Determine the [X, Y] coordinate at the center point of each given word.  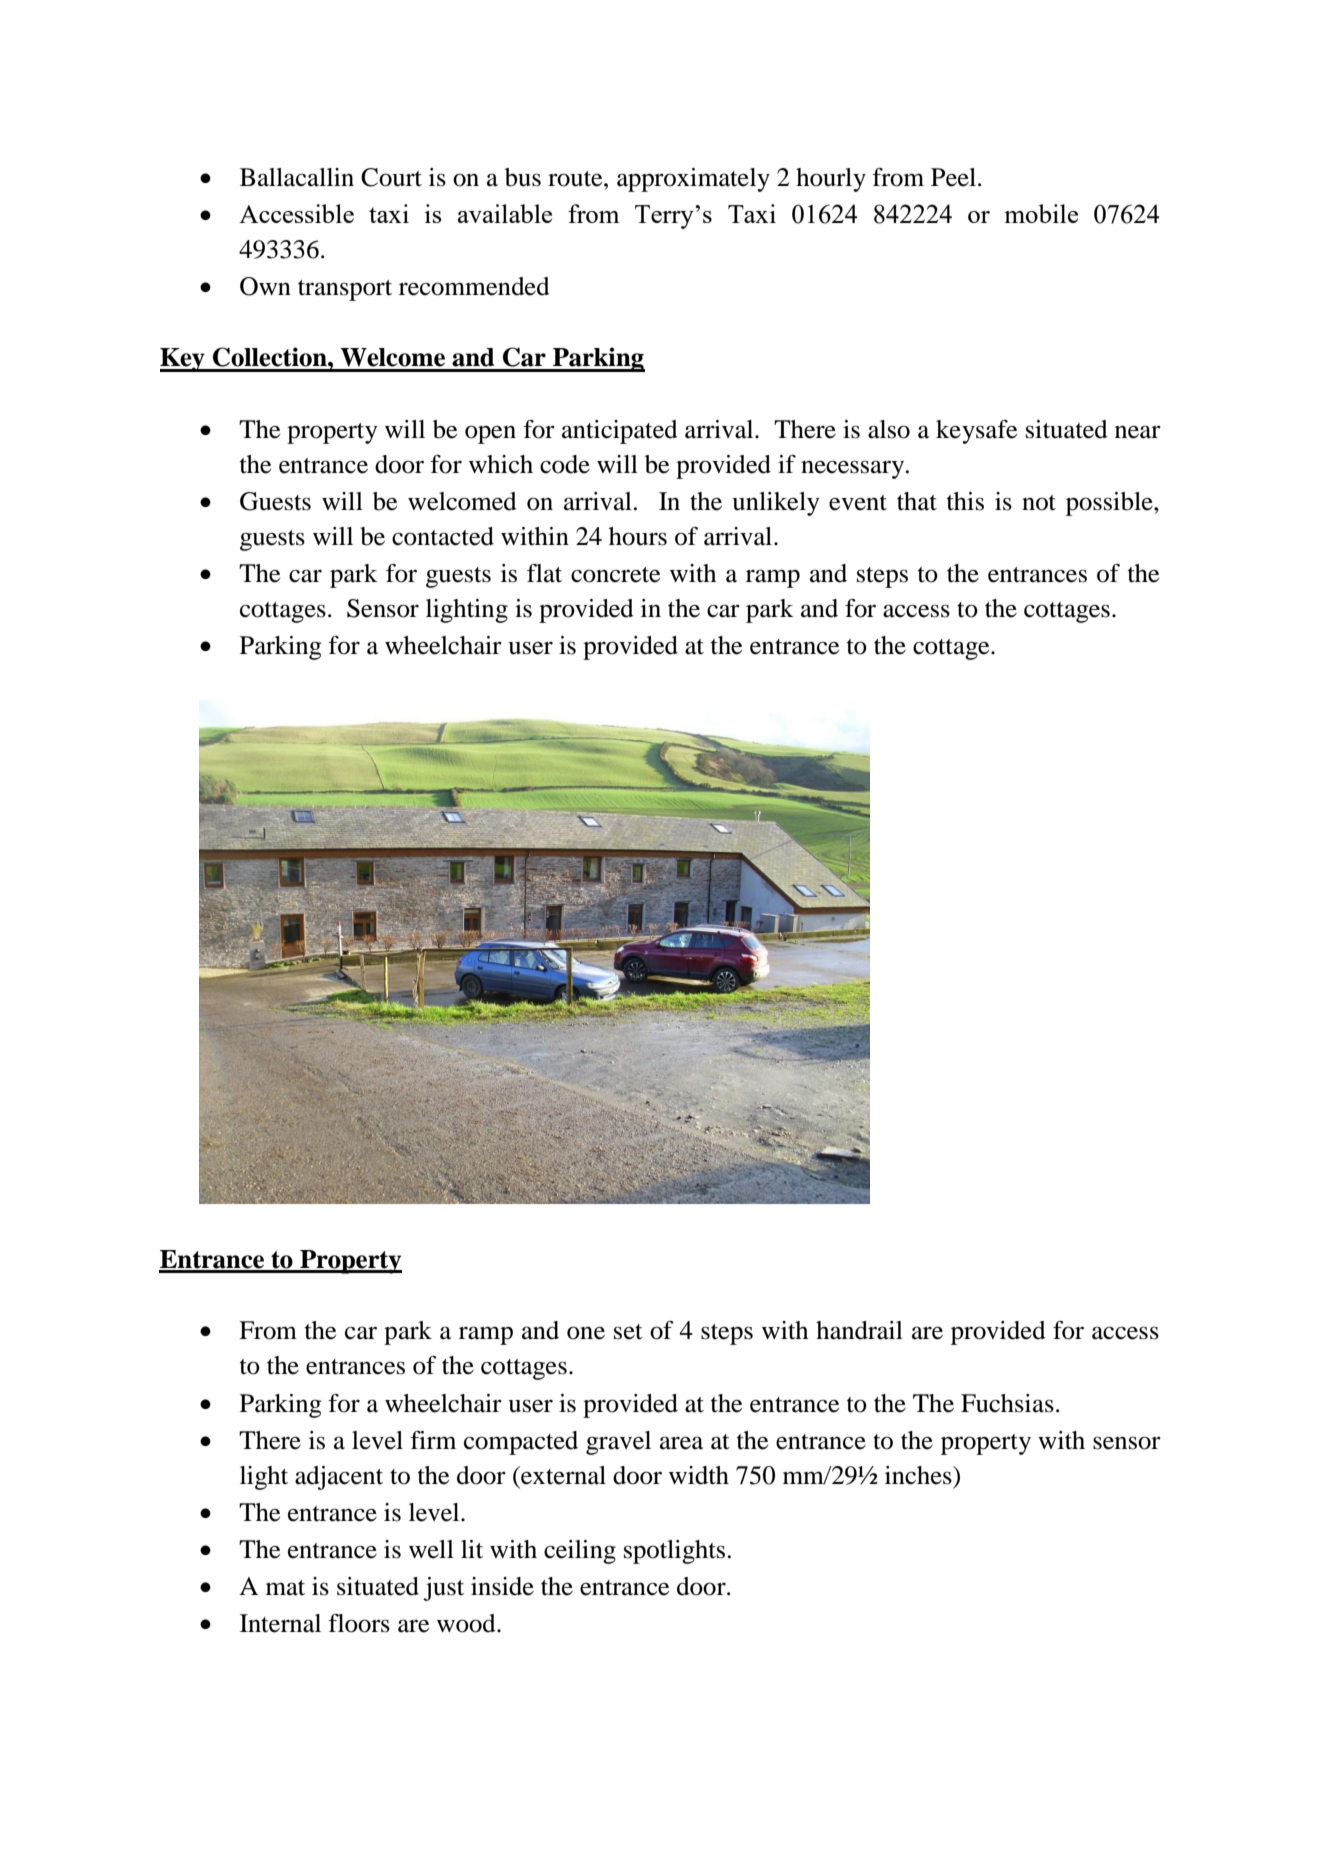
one [586, 1333]
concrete [615, 575]
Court [391, 177]
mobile [1041, 213]
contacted [443, 536]
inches [919, 1475]
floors [359, 1623]
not [1039, 503]
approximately [693, 180]
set [628, 1332]
